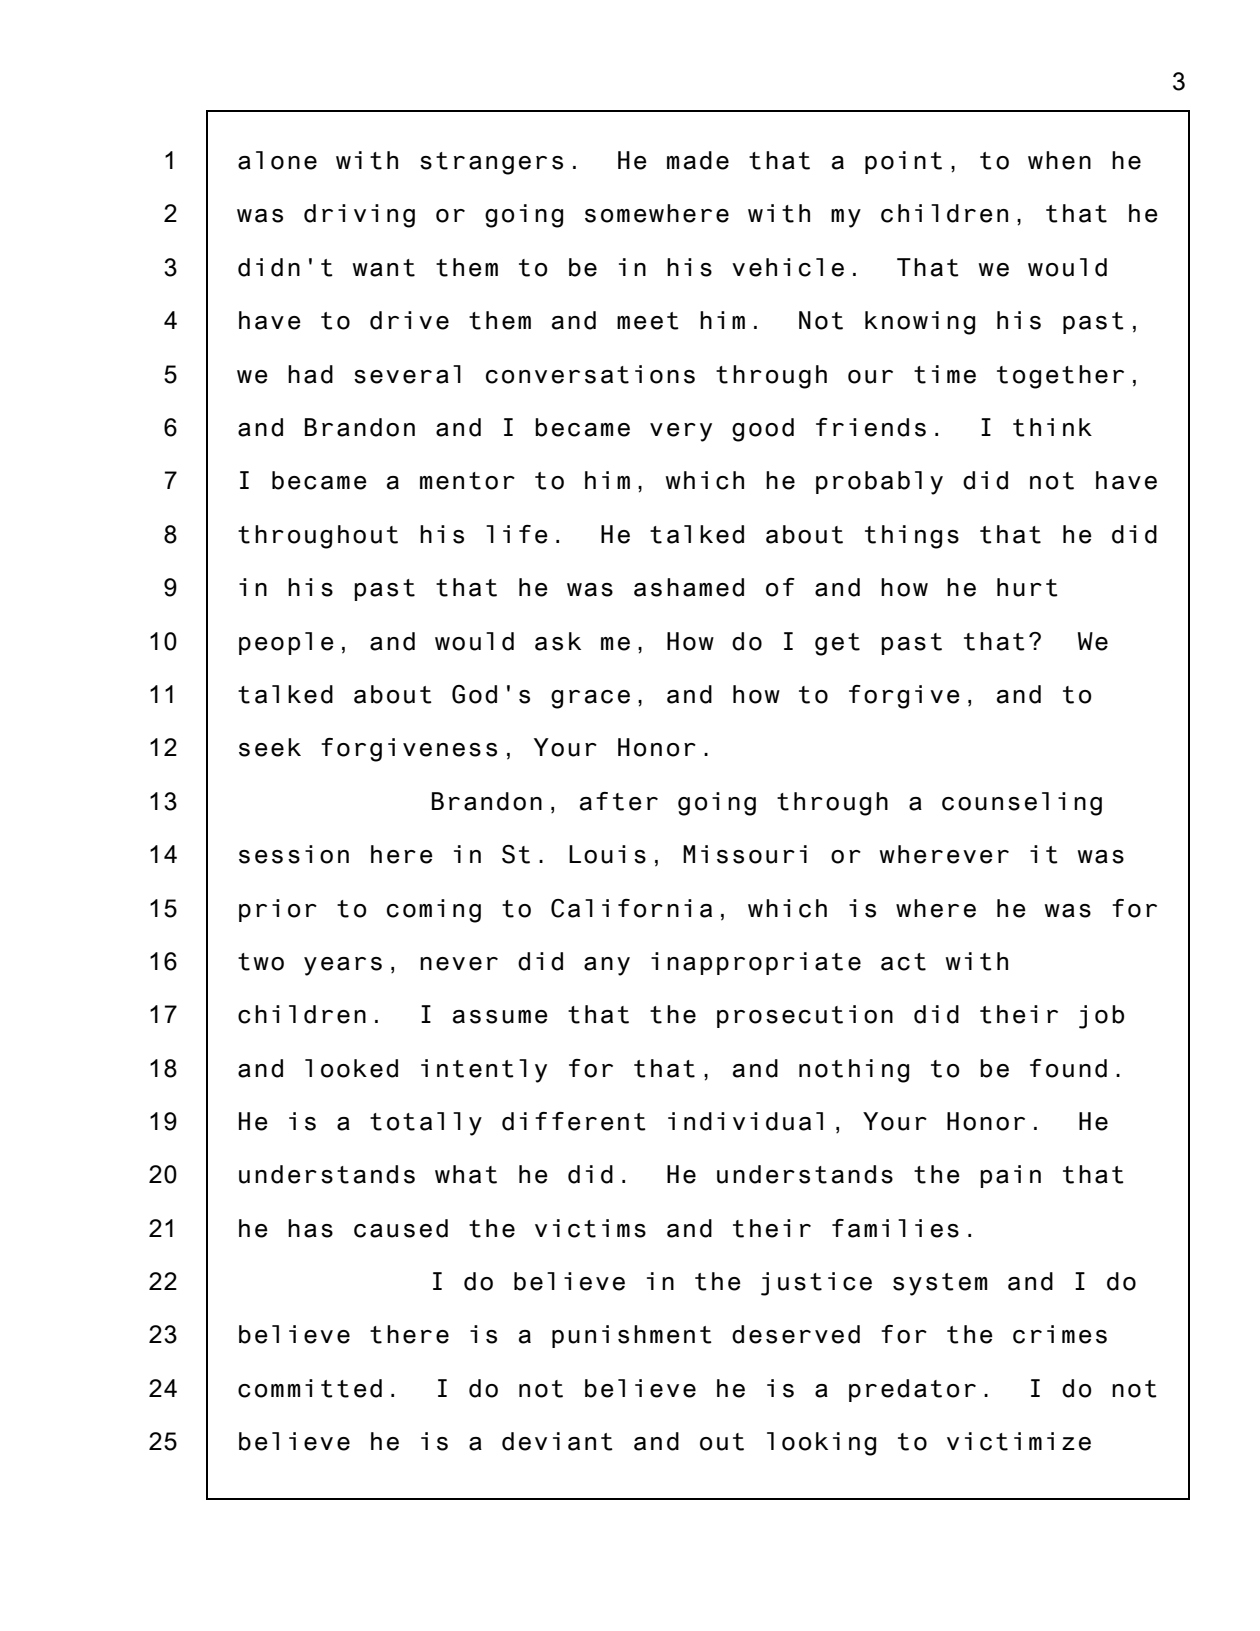  I want to click on victimize, so click(1019, 1441).
